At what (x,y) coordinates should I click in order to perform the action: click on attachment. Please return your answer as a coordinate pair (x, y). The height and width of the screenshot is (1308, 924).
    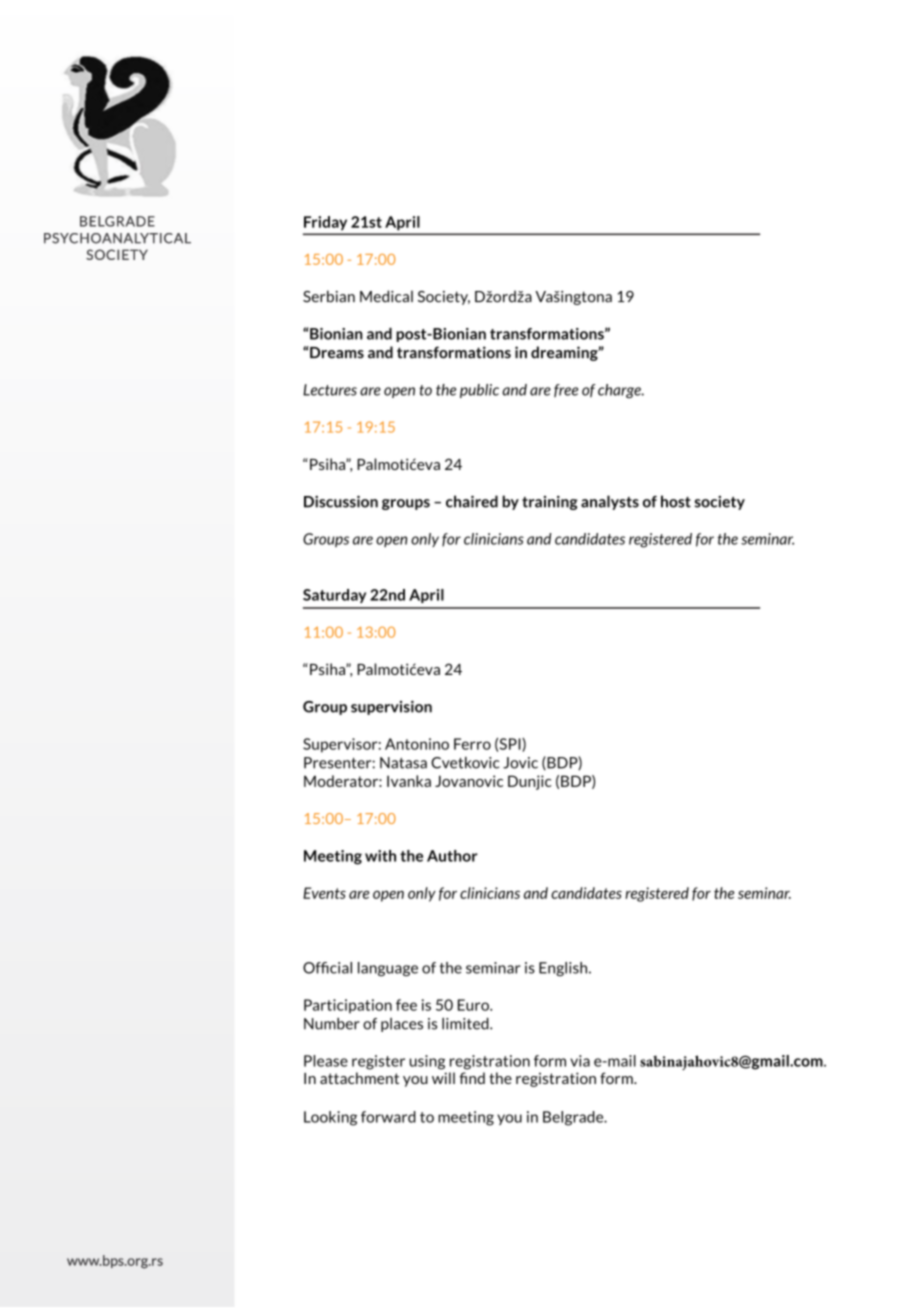
    Looking at the image, I should click on (359, 1078).
